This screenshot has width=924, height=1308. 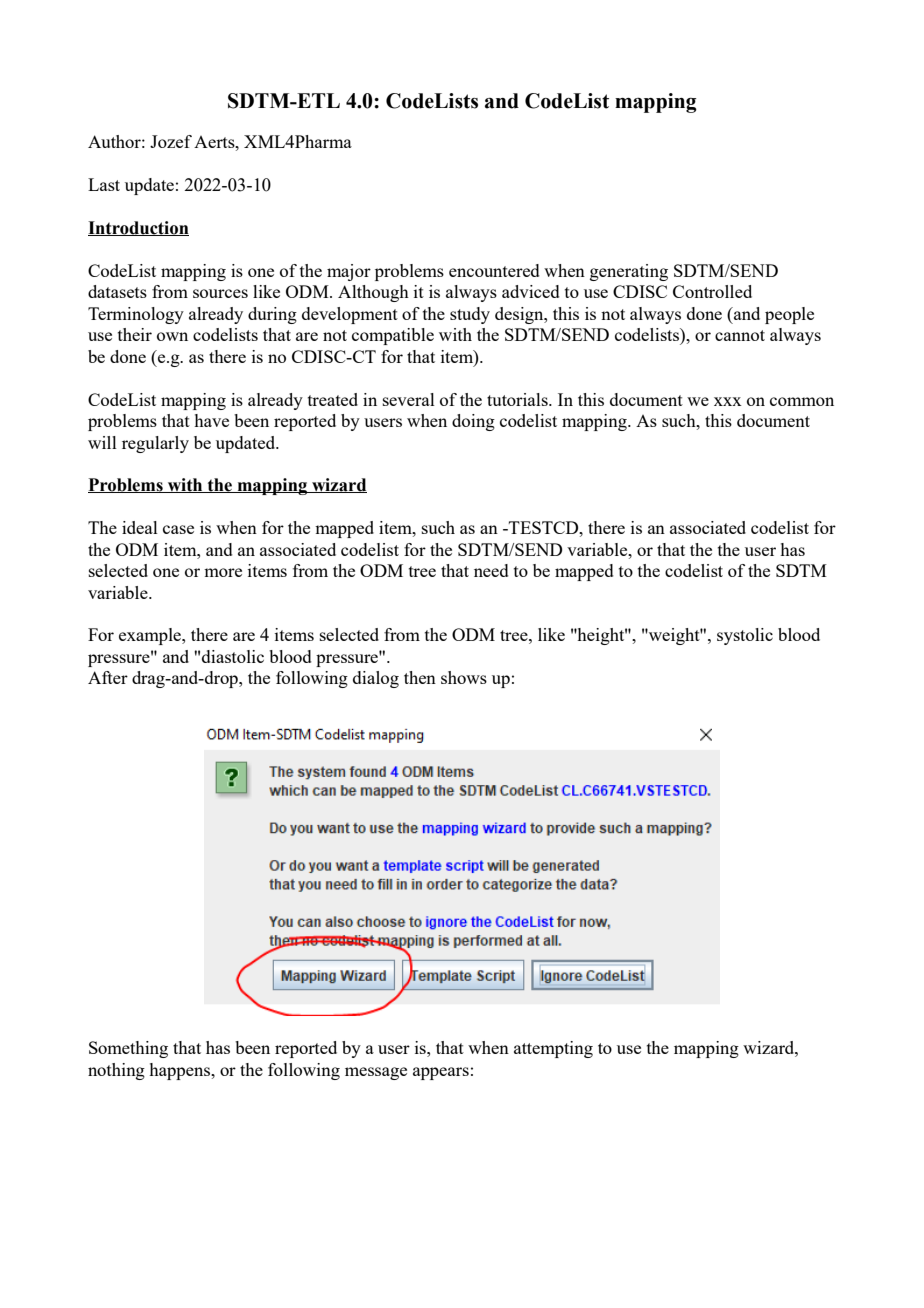 I want to click on happens, so click(x=181, y=1071).
